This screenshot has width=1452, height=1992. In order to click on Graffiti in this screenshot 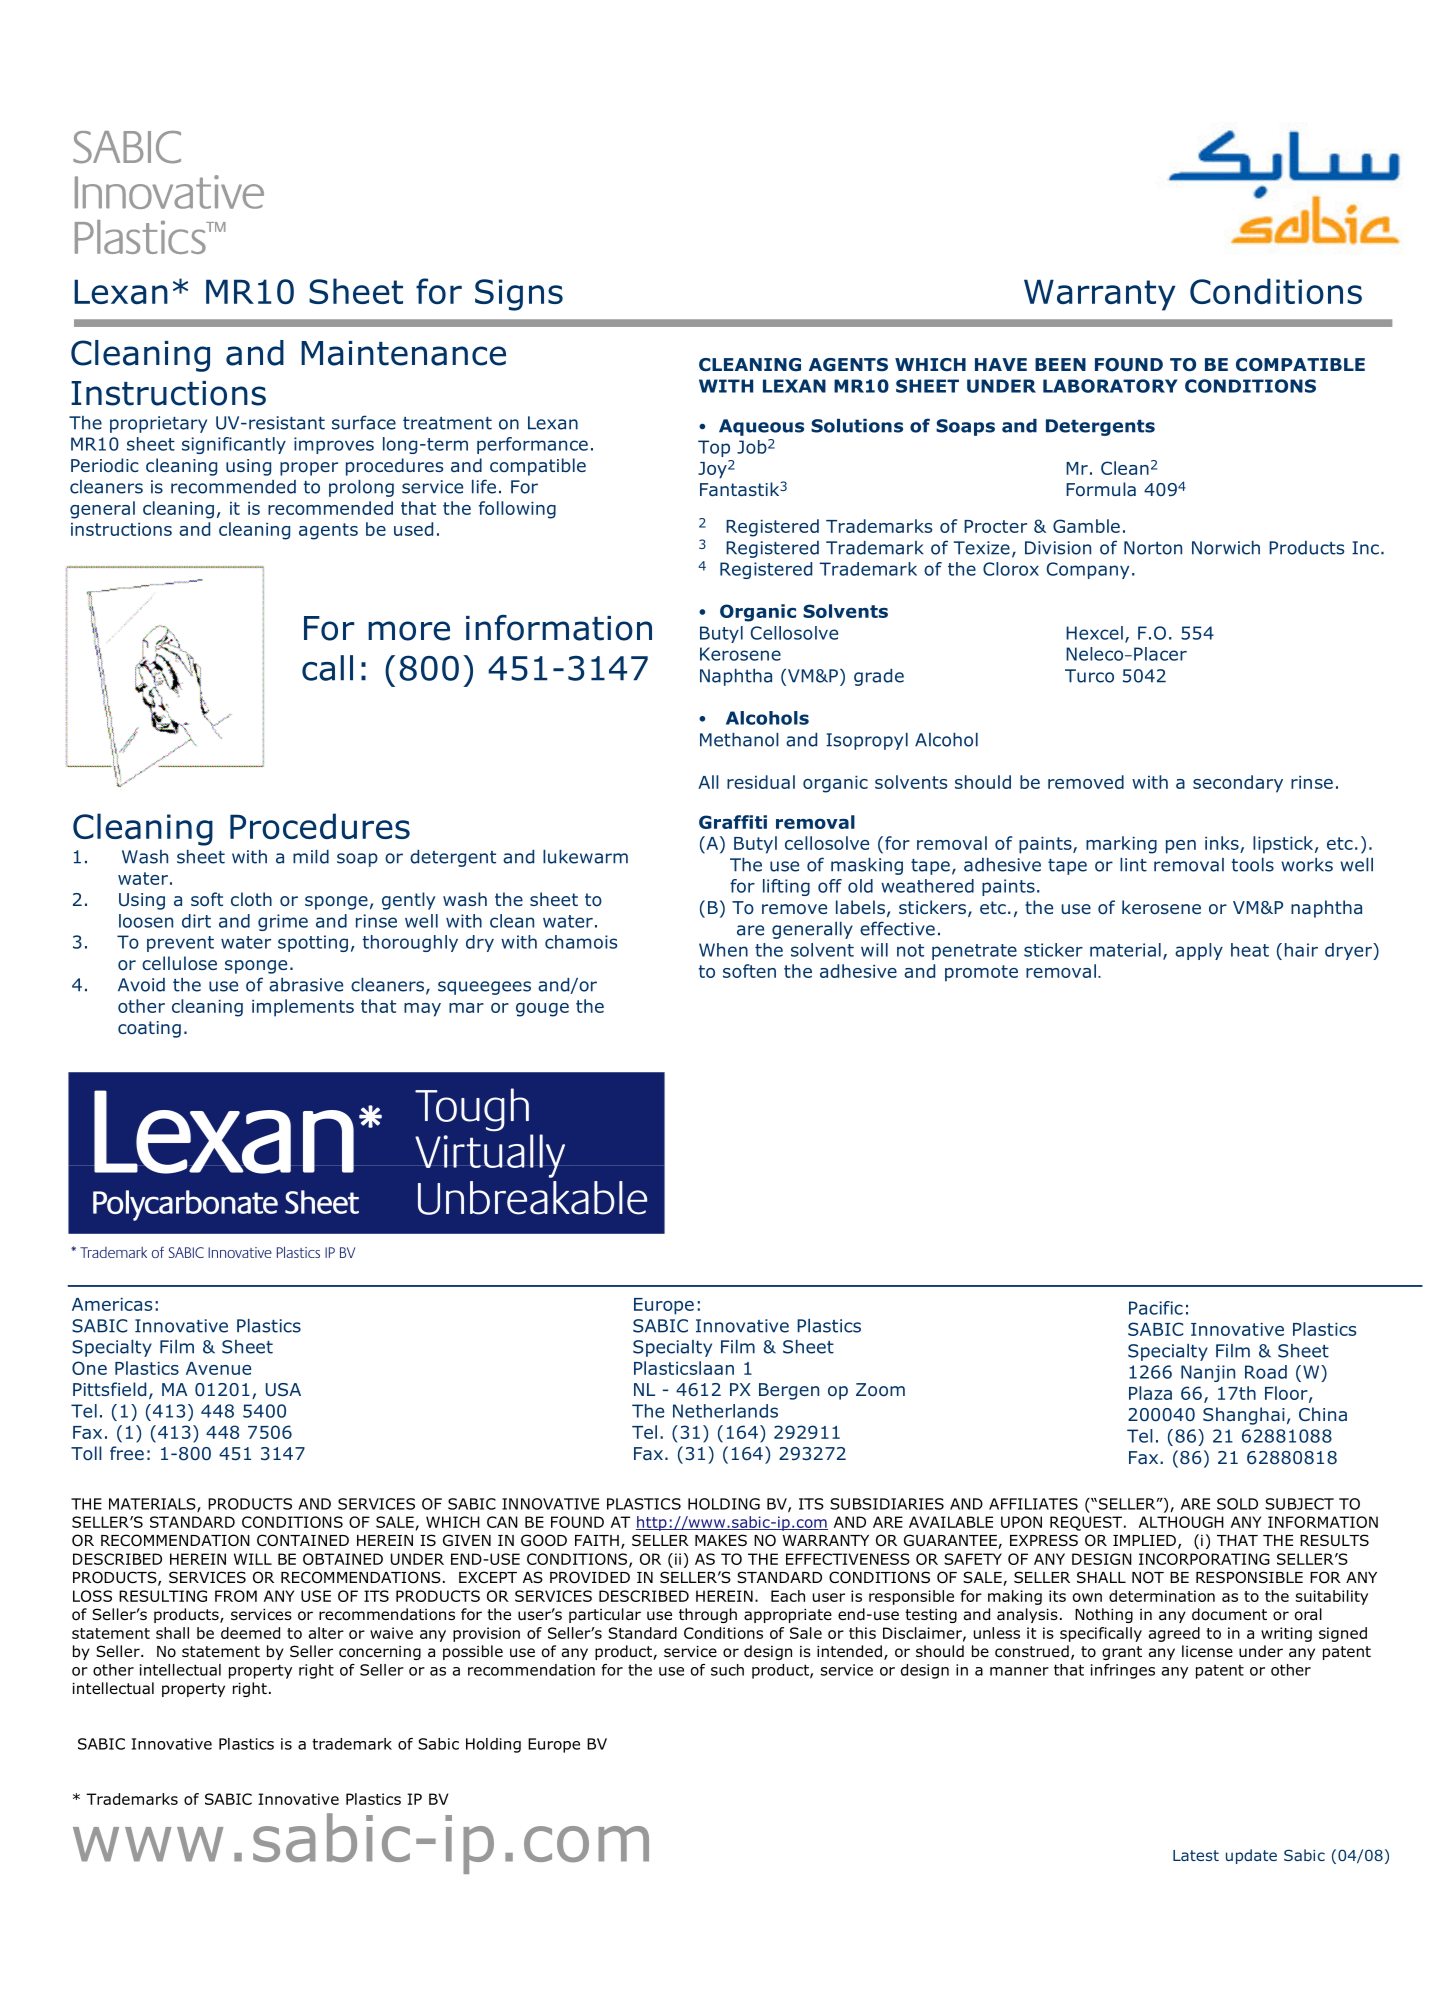, I will do `click(733, 822)`.
